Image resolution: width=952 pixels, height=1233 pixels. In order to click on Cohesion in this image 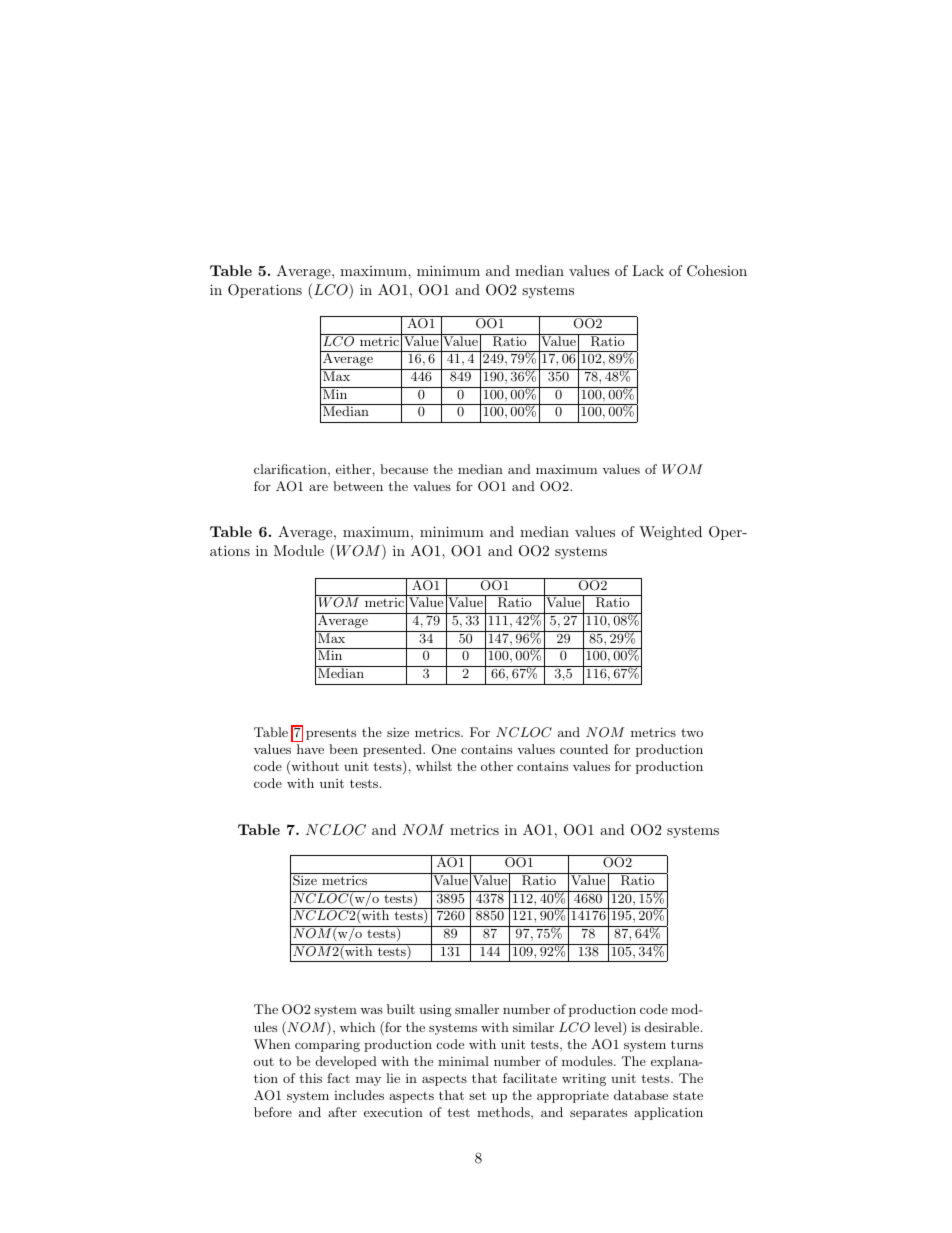, I will do `click(717, 271)`.
